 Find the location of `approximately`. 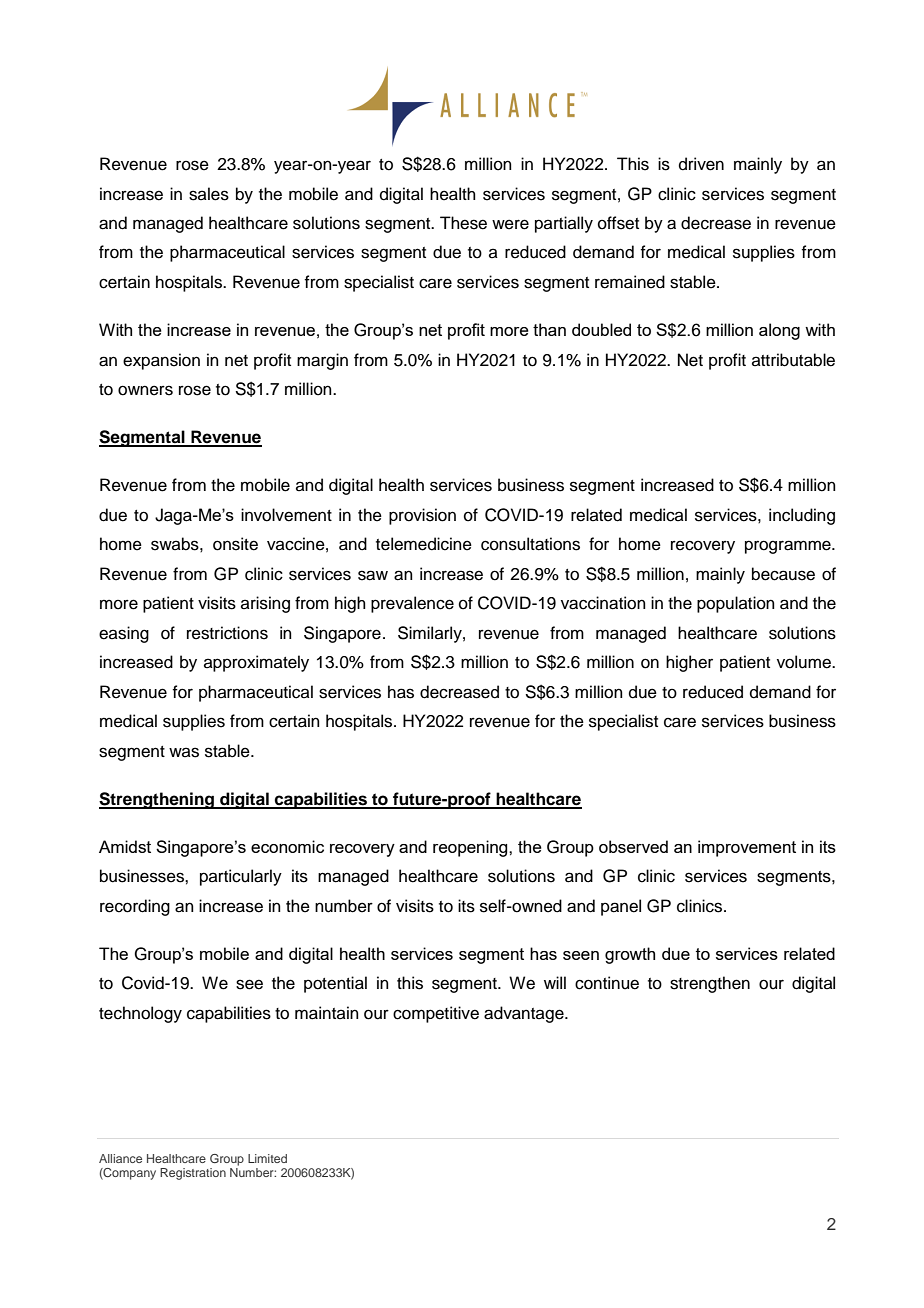

approximately is located at coordinates (256, 663).
